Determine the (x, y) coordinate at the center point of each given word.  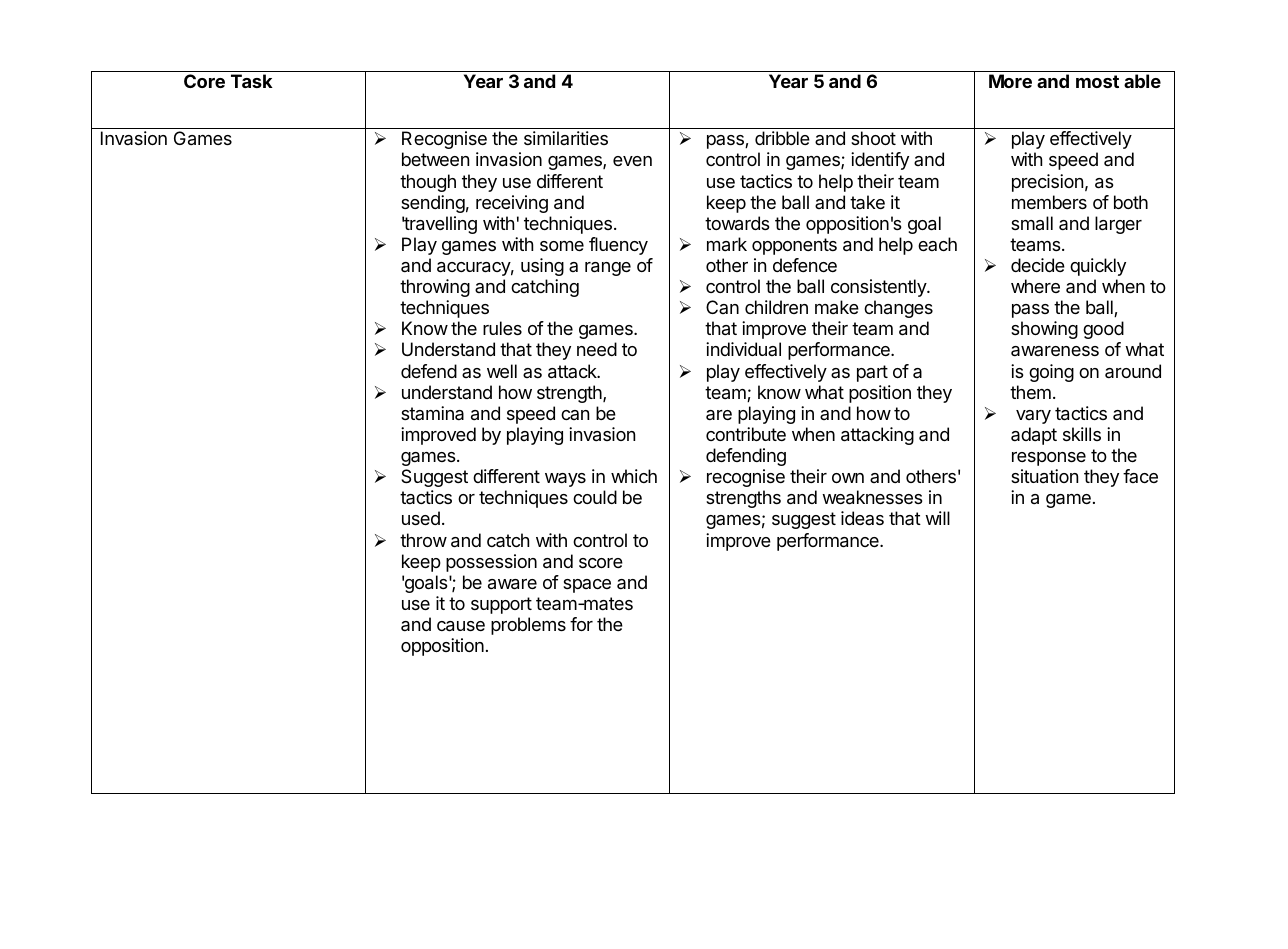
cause (461, 626)
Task (252, 81)
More (1010, 81)
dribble (782, 138)
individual (743, 349)
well (502, 371)
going (1051, 373)
